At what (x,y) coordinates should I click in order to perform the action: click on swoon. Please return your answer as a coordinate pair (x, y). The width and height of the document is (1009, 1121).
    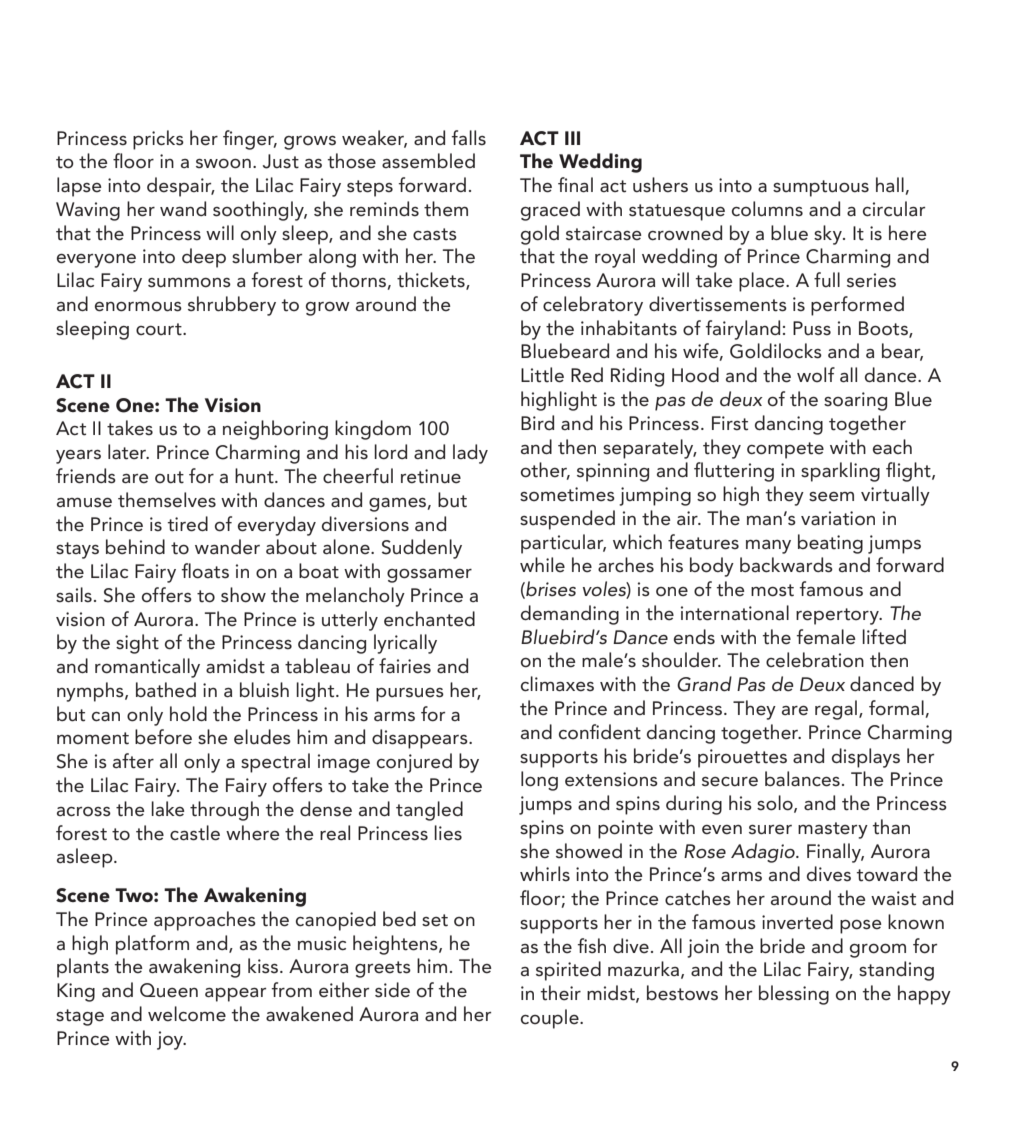
    Looking at the image, I should click on (223, 164).
